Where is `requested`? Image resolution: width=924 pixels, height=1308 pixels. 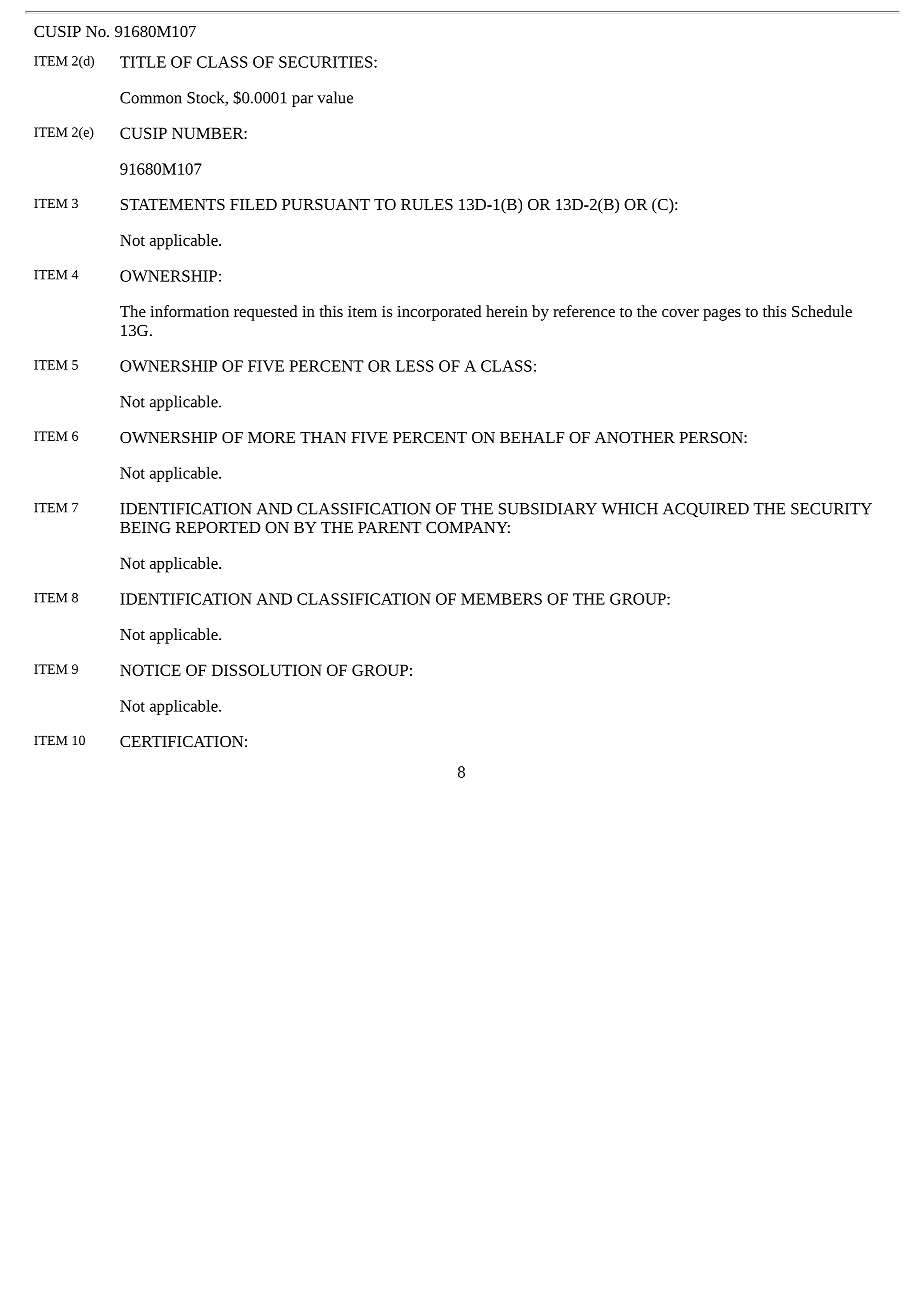
requested is located at coordinates (265, 313).
